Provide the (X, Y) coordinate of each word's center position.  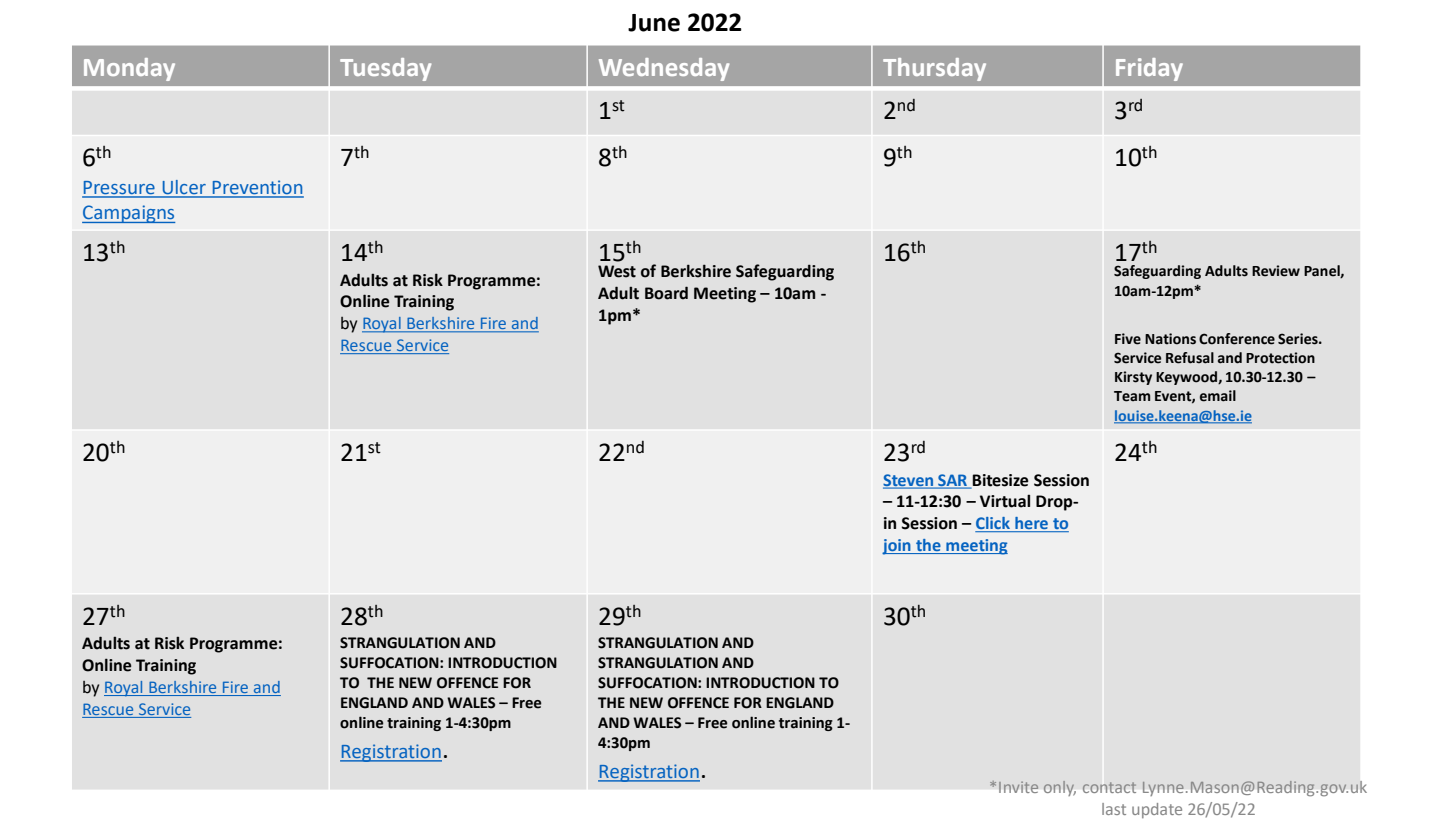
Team (1132, 396)
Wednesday (664, 69)
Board (666, 293)
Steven (909, 481)
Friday (1149, 69)
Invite (1018, 787)
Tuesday (385, 69)
